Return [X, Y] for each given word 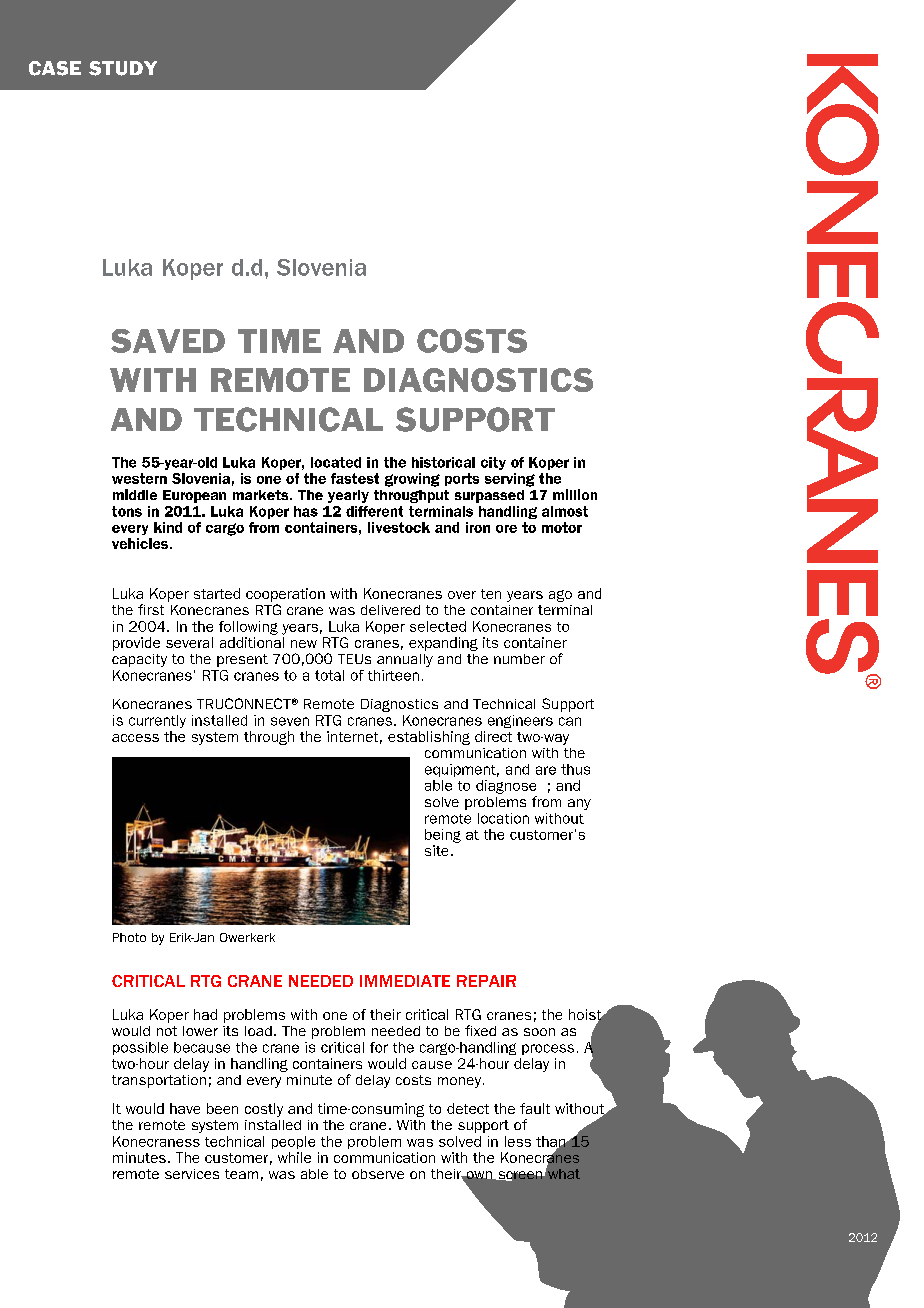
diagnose [506, 787]
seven [290, 721]
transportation [159, 1081]
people [293, 1142]
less [518, 1141]
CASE [55, 68]
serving [510, 480]
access [135, 738]
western [139, 478]
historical [443, 462]
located [336, 462]
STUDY [123, 68]
